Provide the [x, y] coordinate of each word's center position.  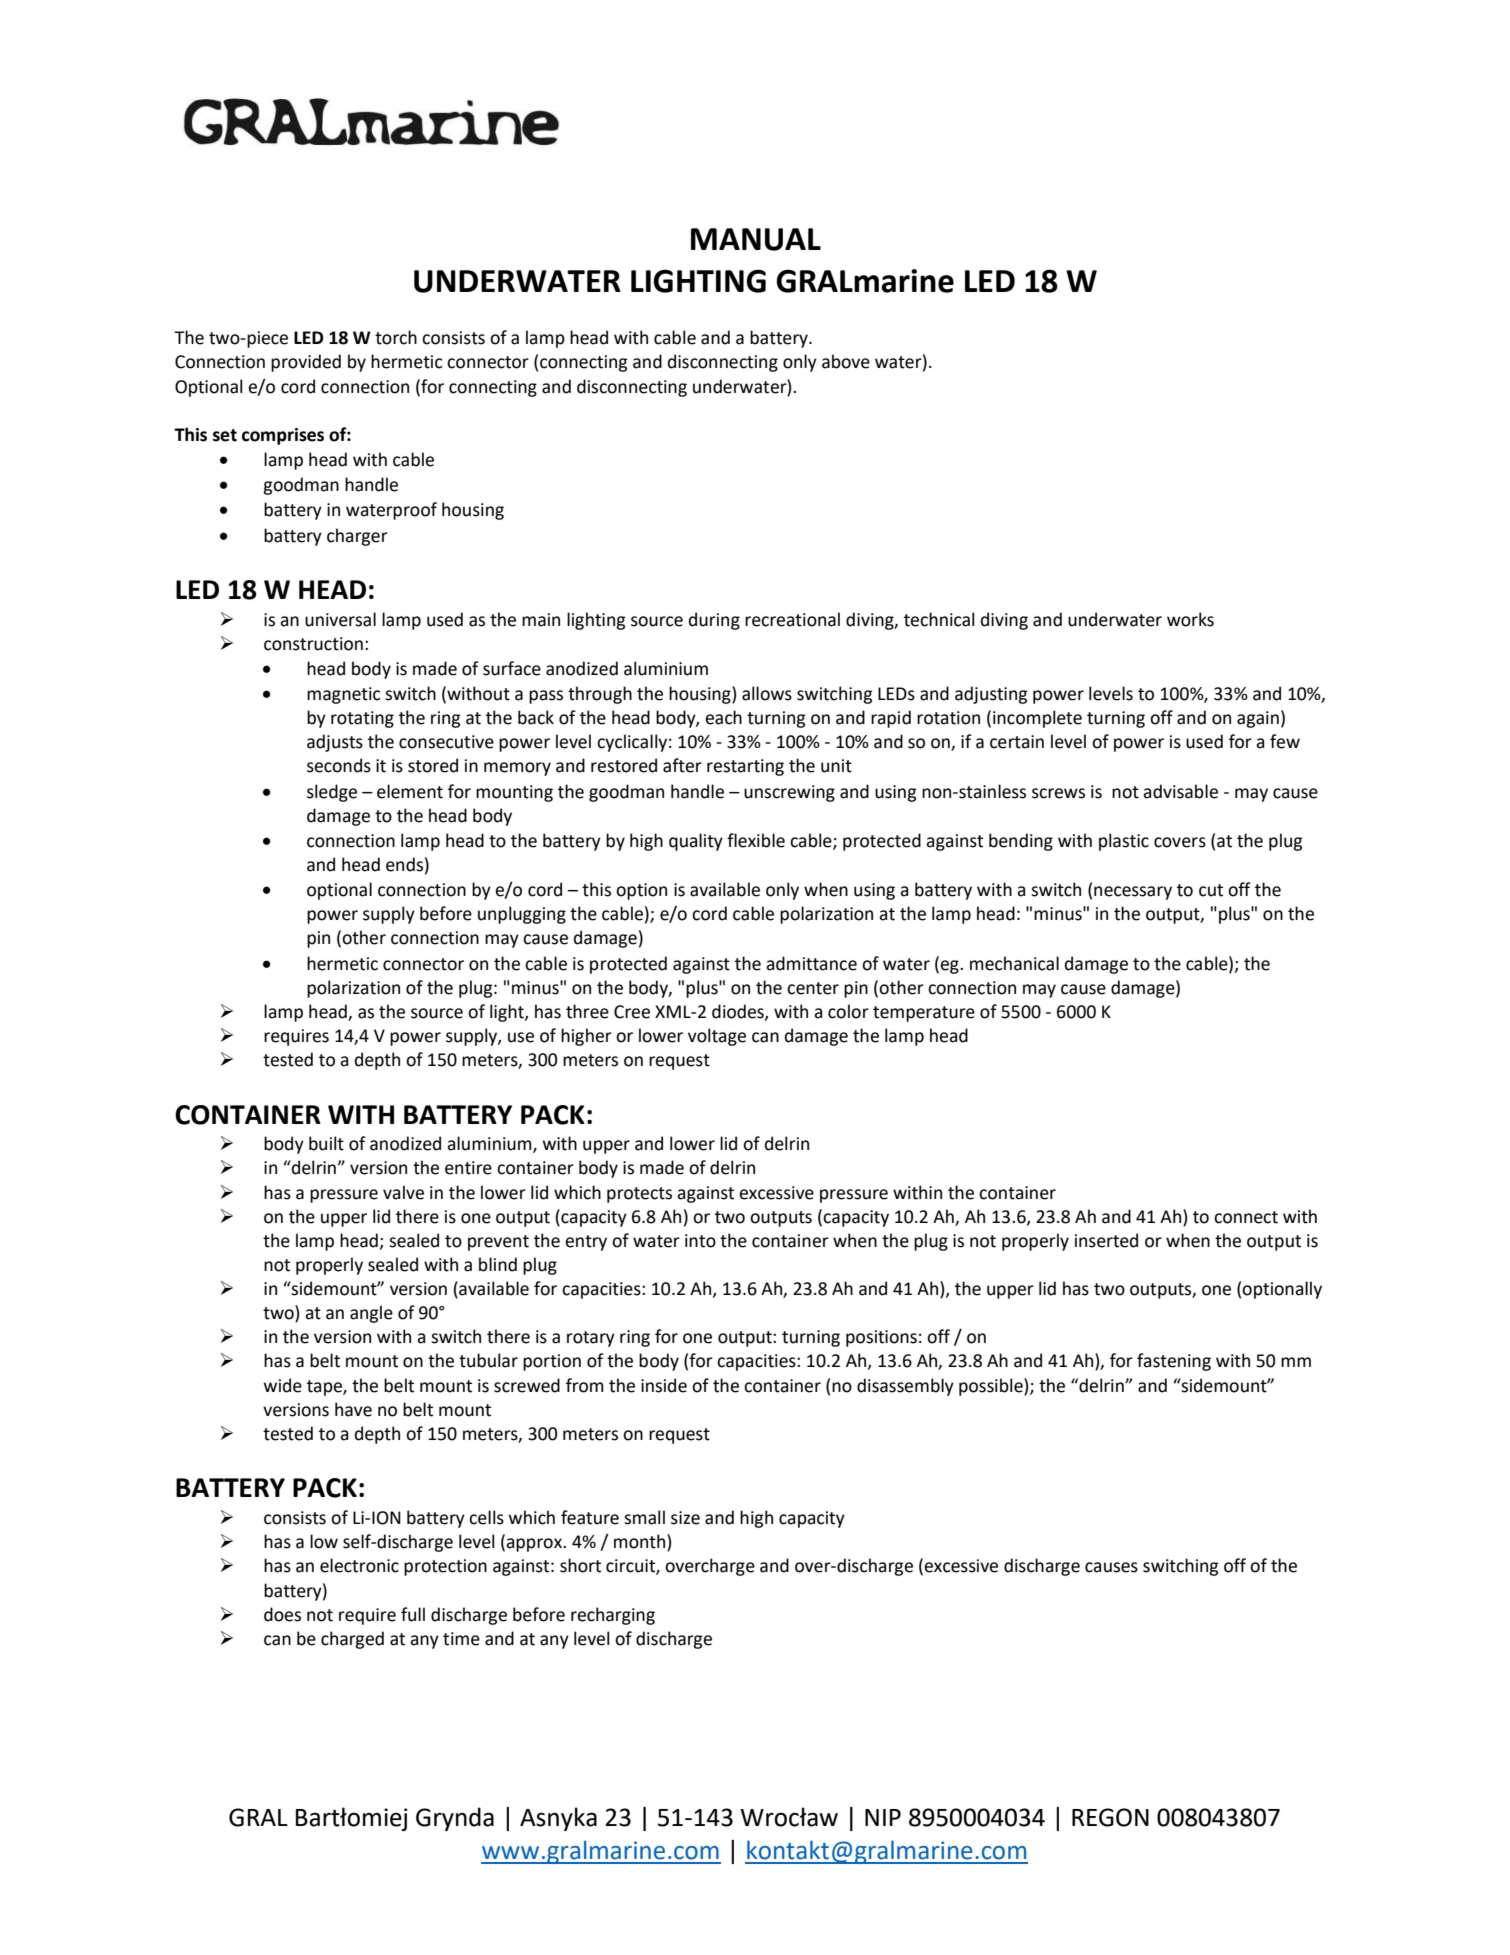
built [326, 1143]
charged [352, 1640]
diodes [739, 1012]
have [353, 1409]
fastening [1174, 1362]
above [846, 361]
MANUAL [756, 239]
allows [767, 693]
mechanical [1014, 963]
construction [313, 644]
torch [396, 337]
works [1190, 619]
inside [664, 1385]
